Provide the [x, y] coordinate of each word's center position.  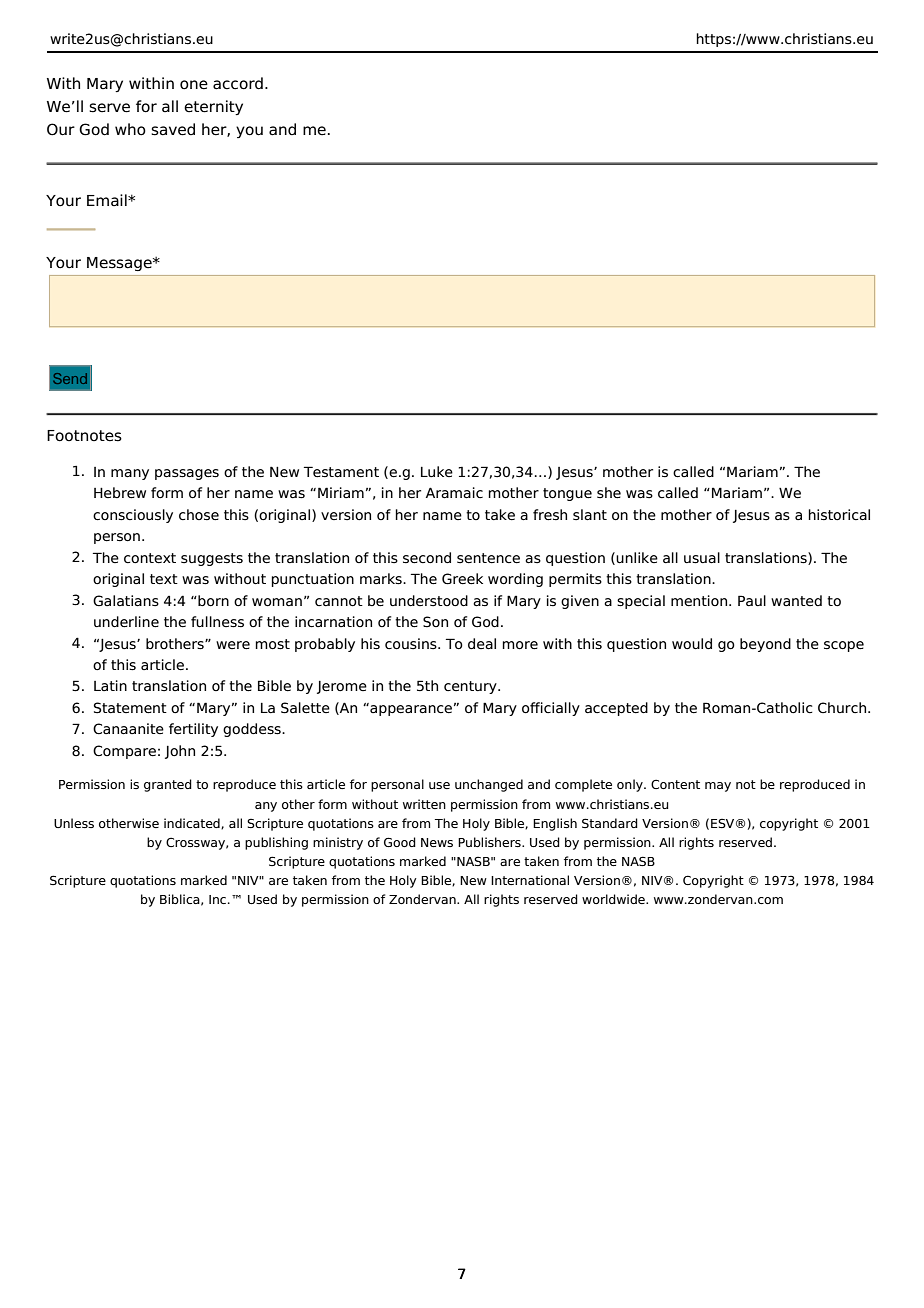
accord [238, 83]
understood [429, 601]
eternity [213, 107]
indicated [193, 823]
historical [839, 515]
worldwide [614, 899]
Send [70, 378]
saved [173, 129]
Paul [752, 600]
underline [126, 622]
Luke [437, 471]
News [437, 842]
